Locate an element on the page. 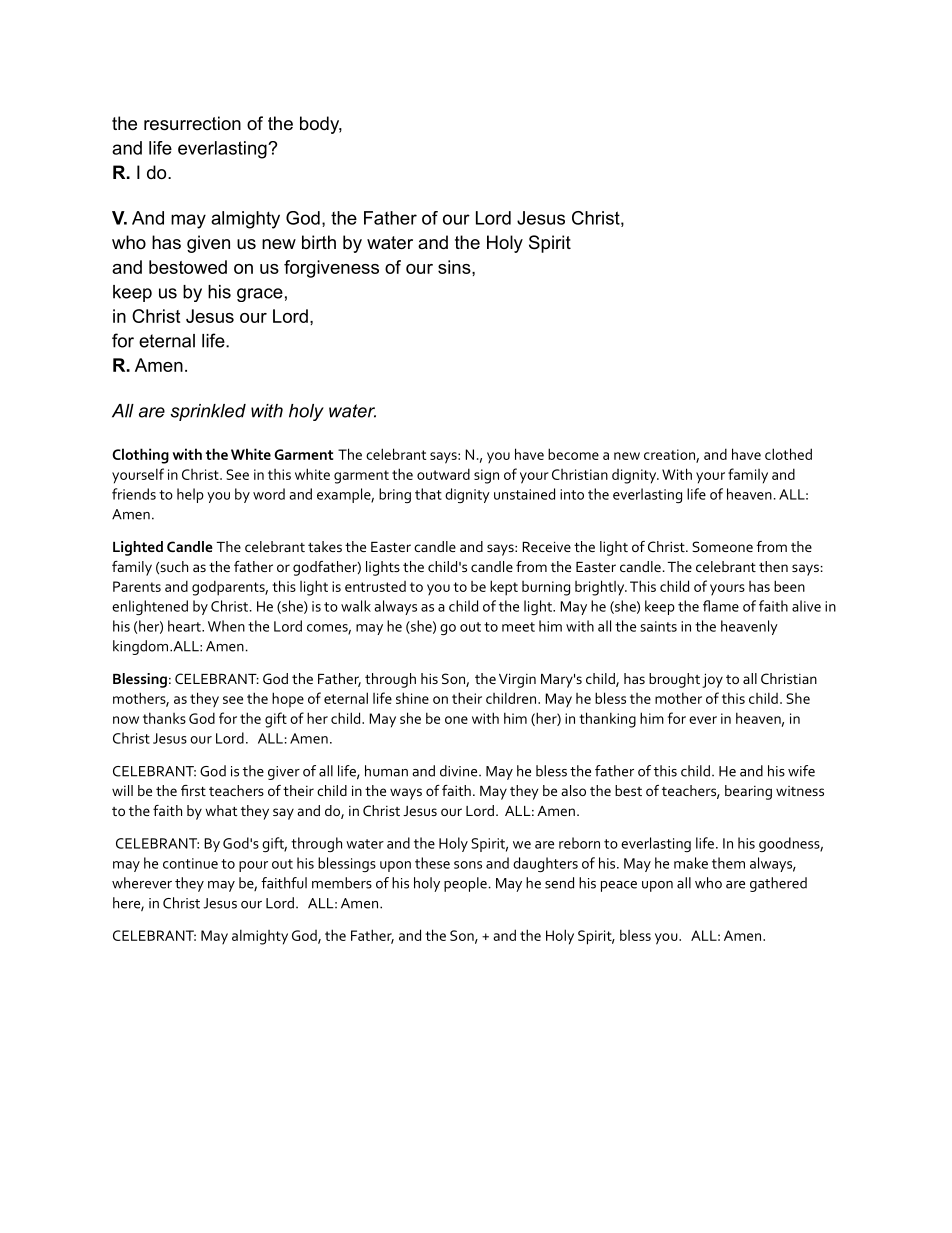  birth is located at coordinates (319, 242).
